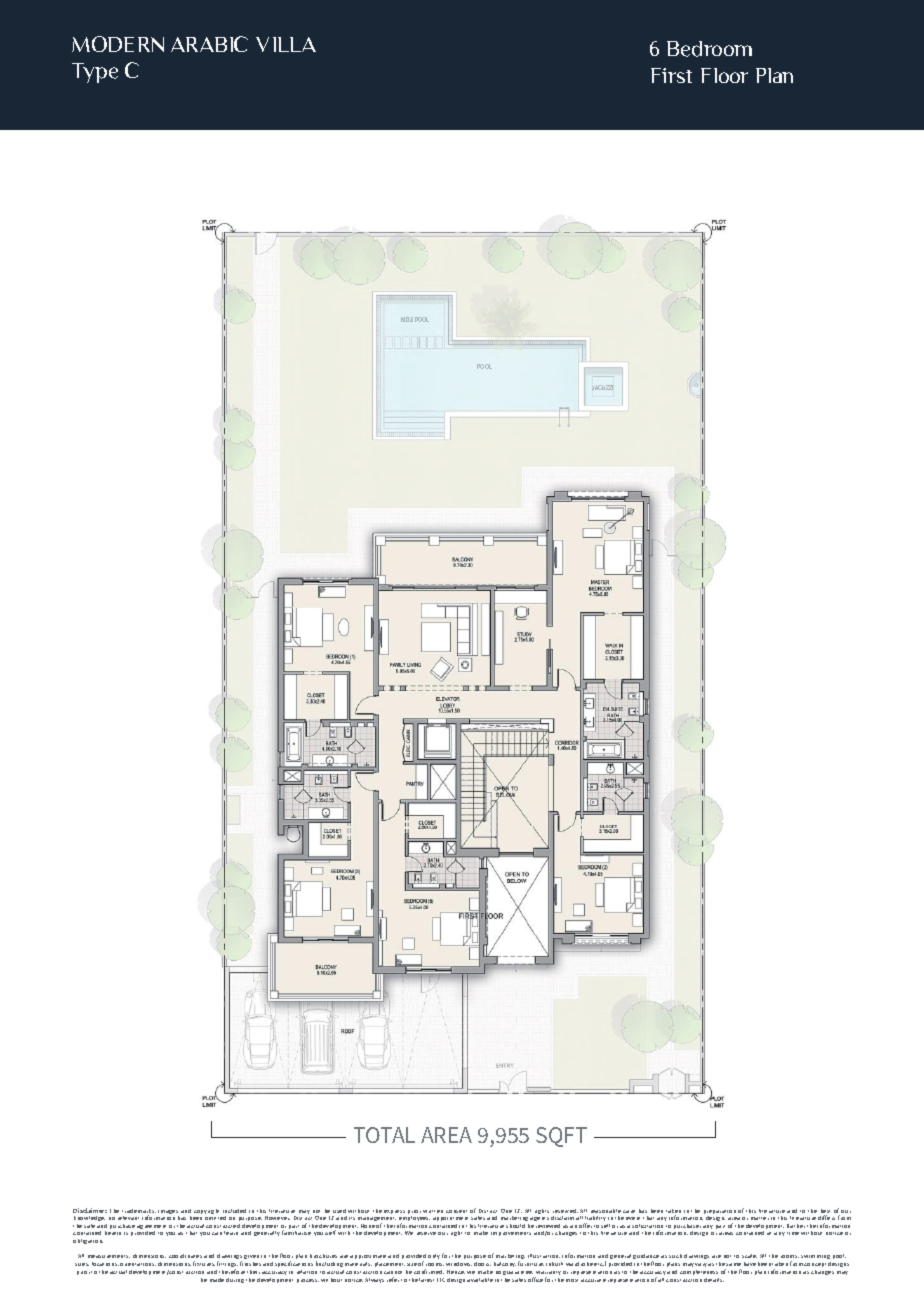 Image resolution: width=924 pixels, height=1308 pixels. What do you see at coordinates (407, 319) in the image?
I see `KIDS` at bounding box center [407, 319].
